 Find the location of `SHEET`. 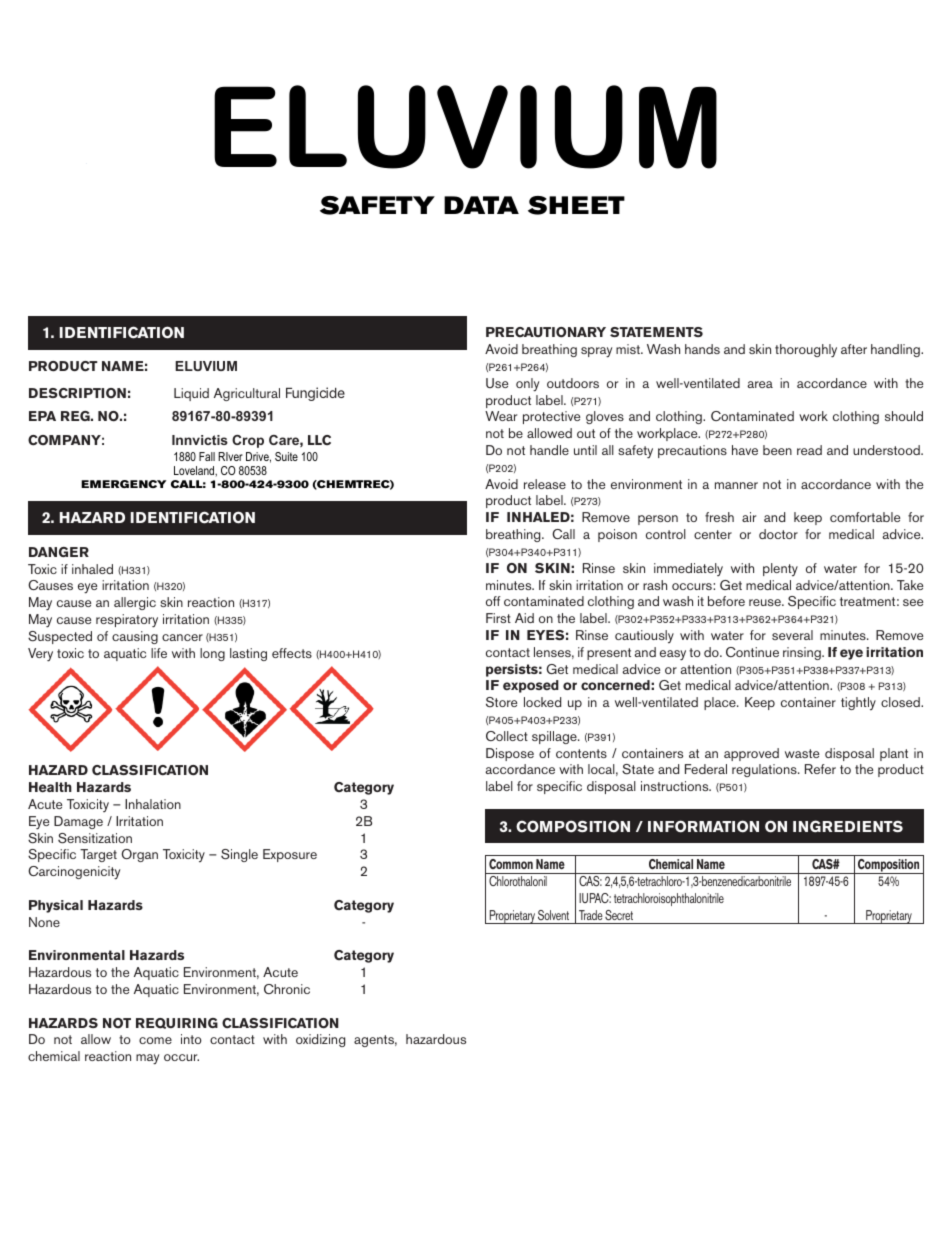

SHEET is located at coordinates (576, 205).
